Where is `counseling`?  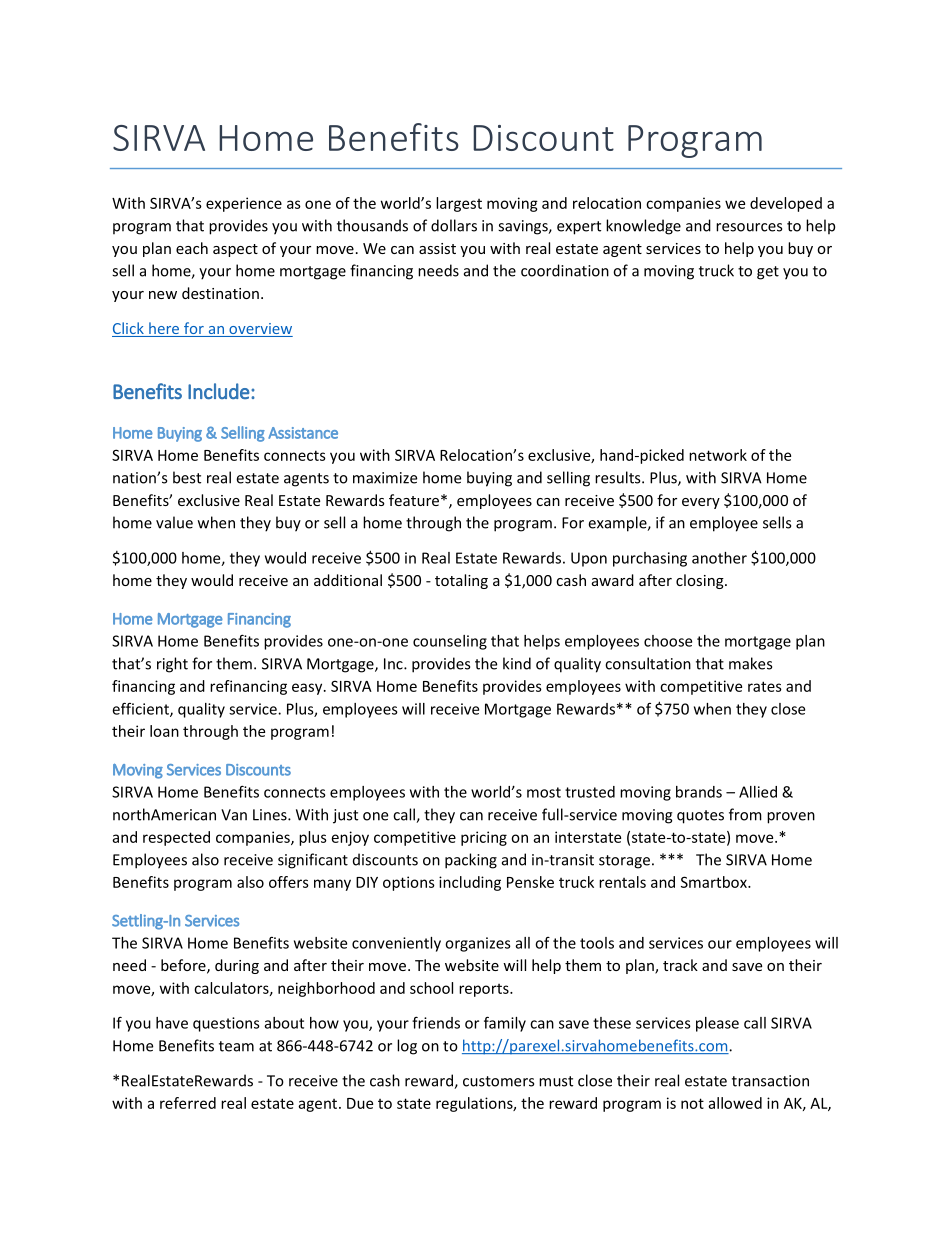
counseling is located at coordinates (450, 642).
